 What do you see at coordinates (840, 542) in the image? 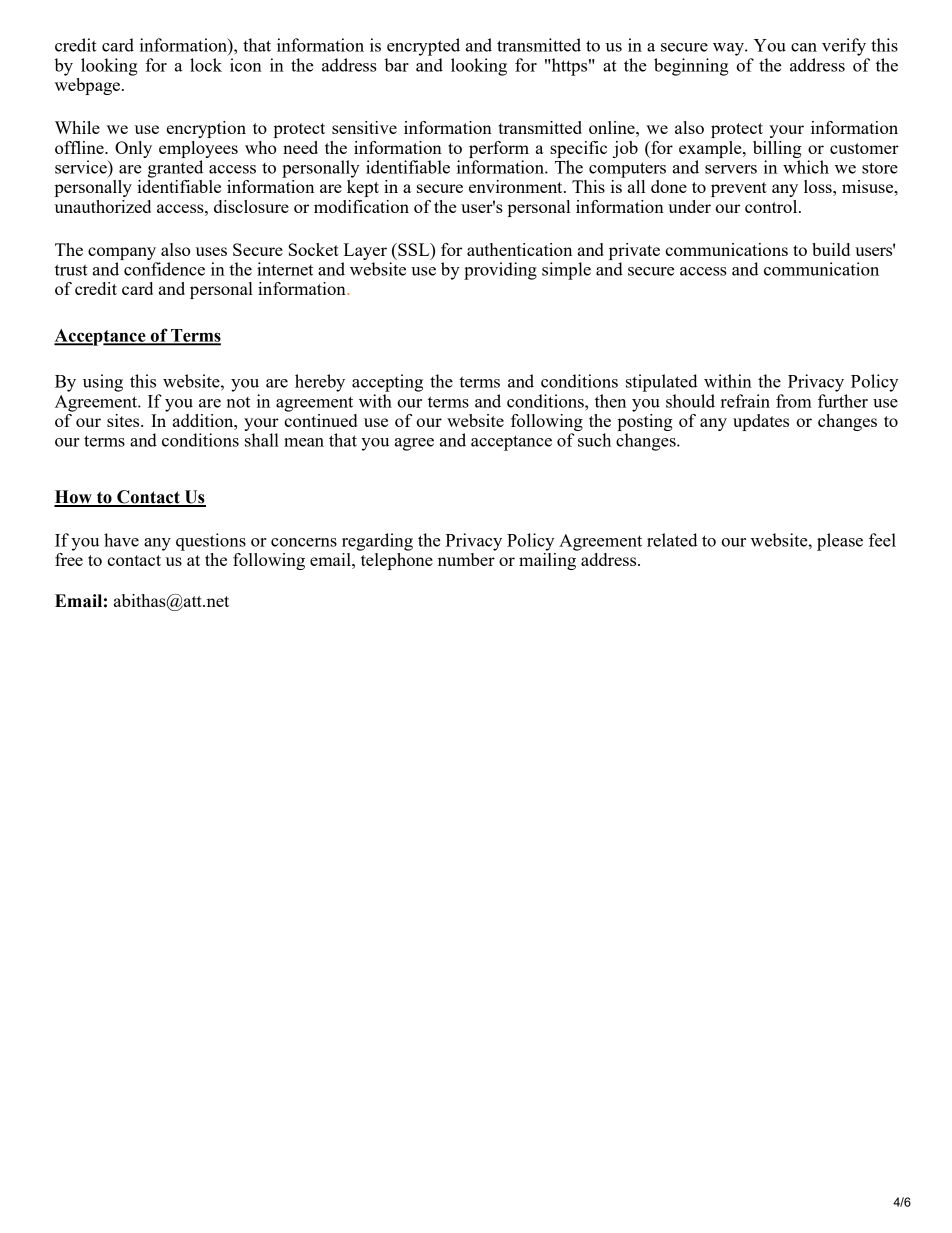
I see `please` at bounding box center [840, 542].
